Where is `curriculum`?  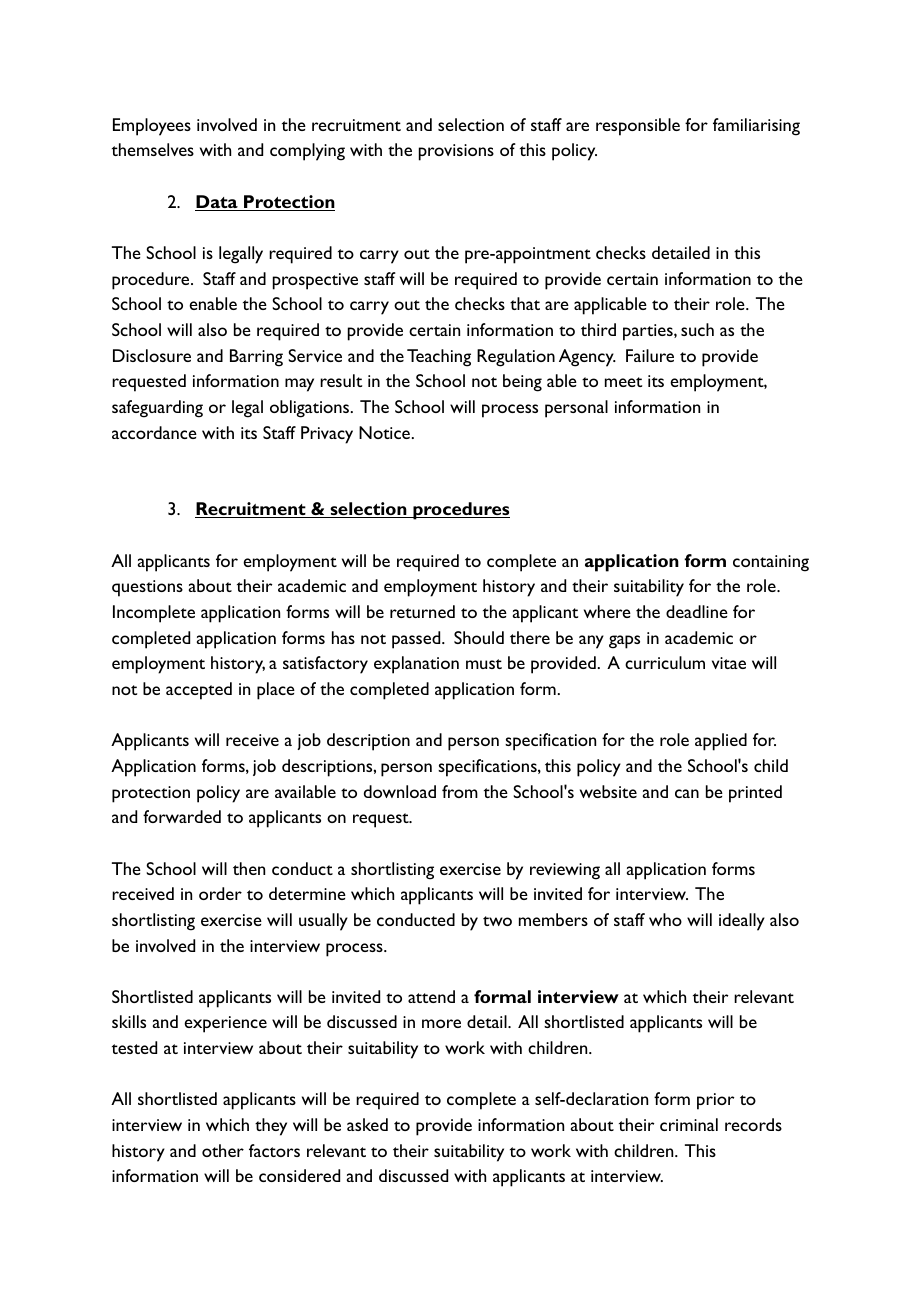
curriculum is located at coordinates (665, 662).
